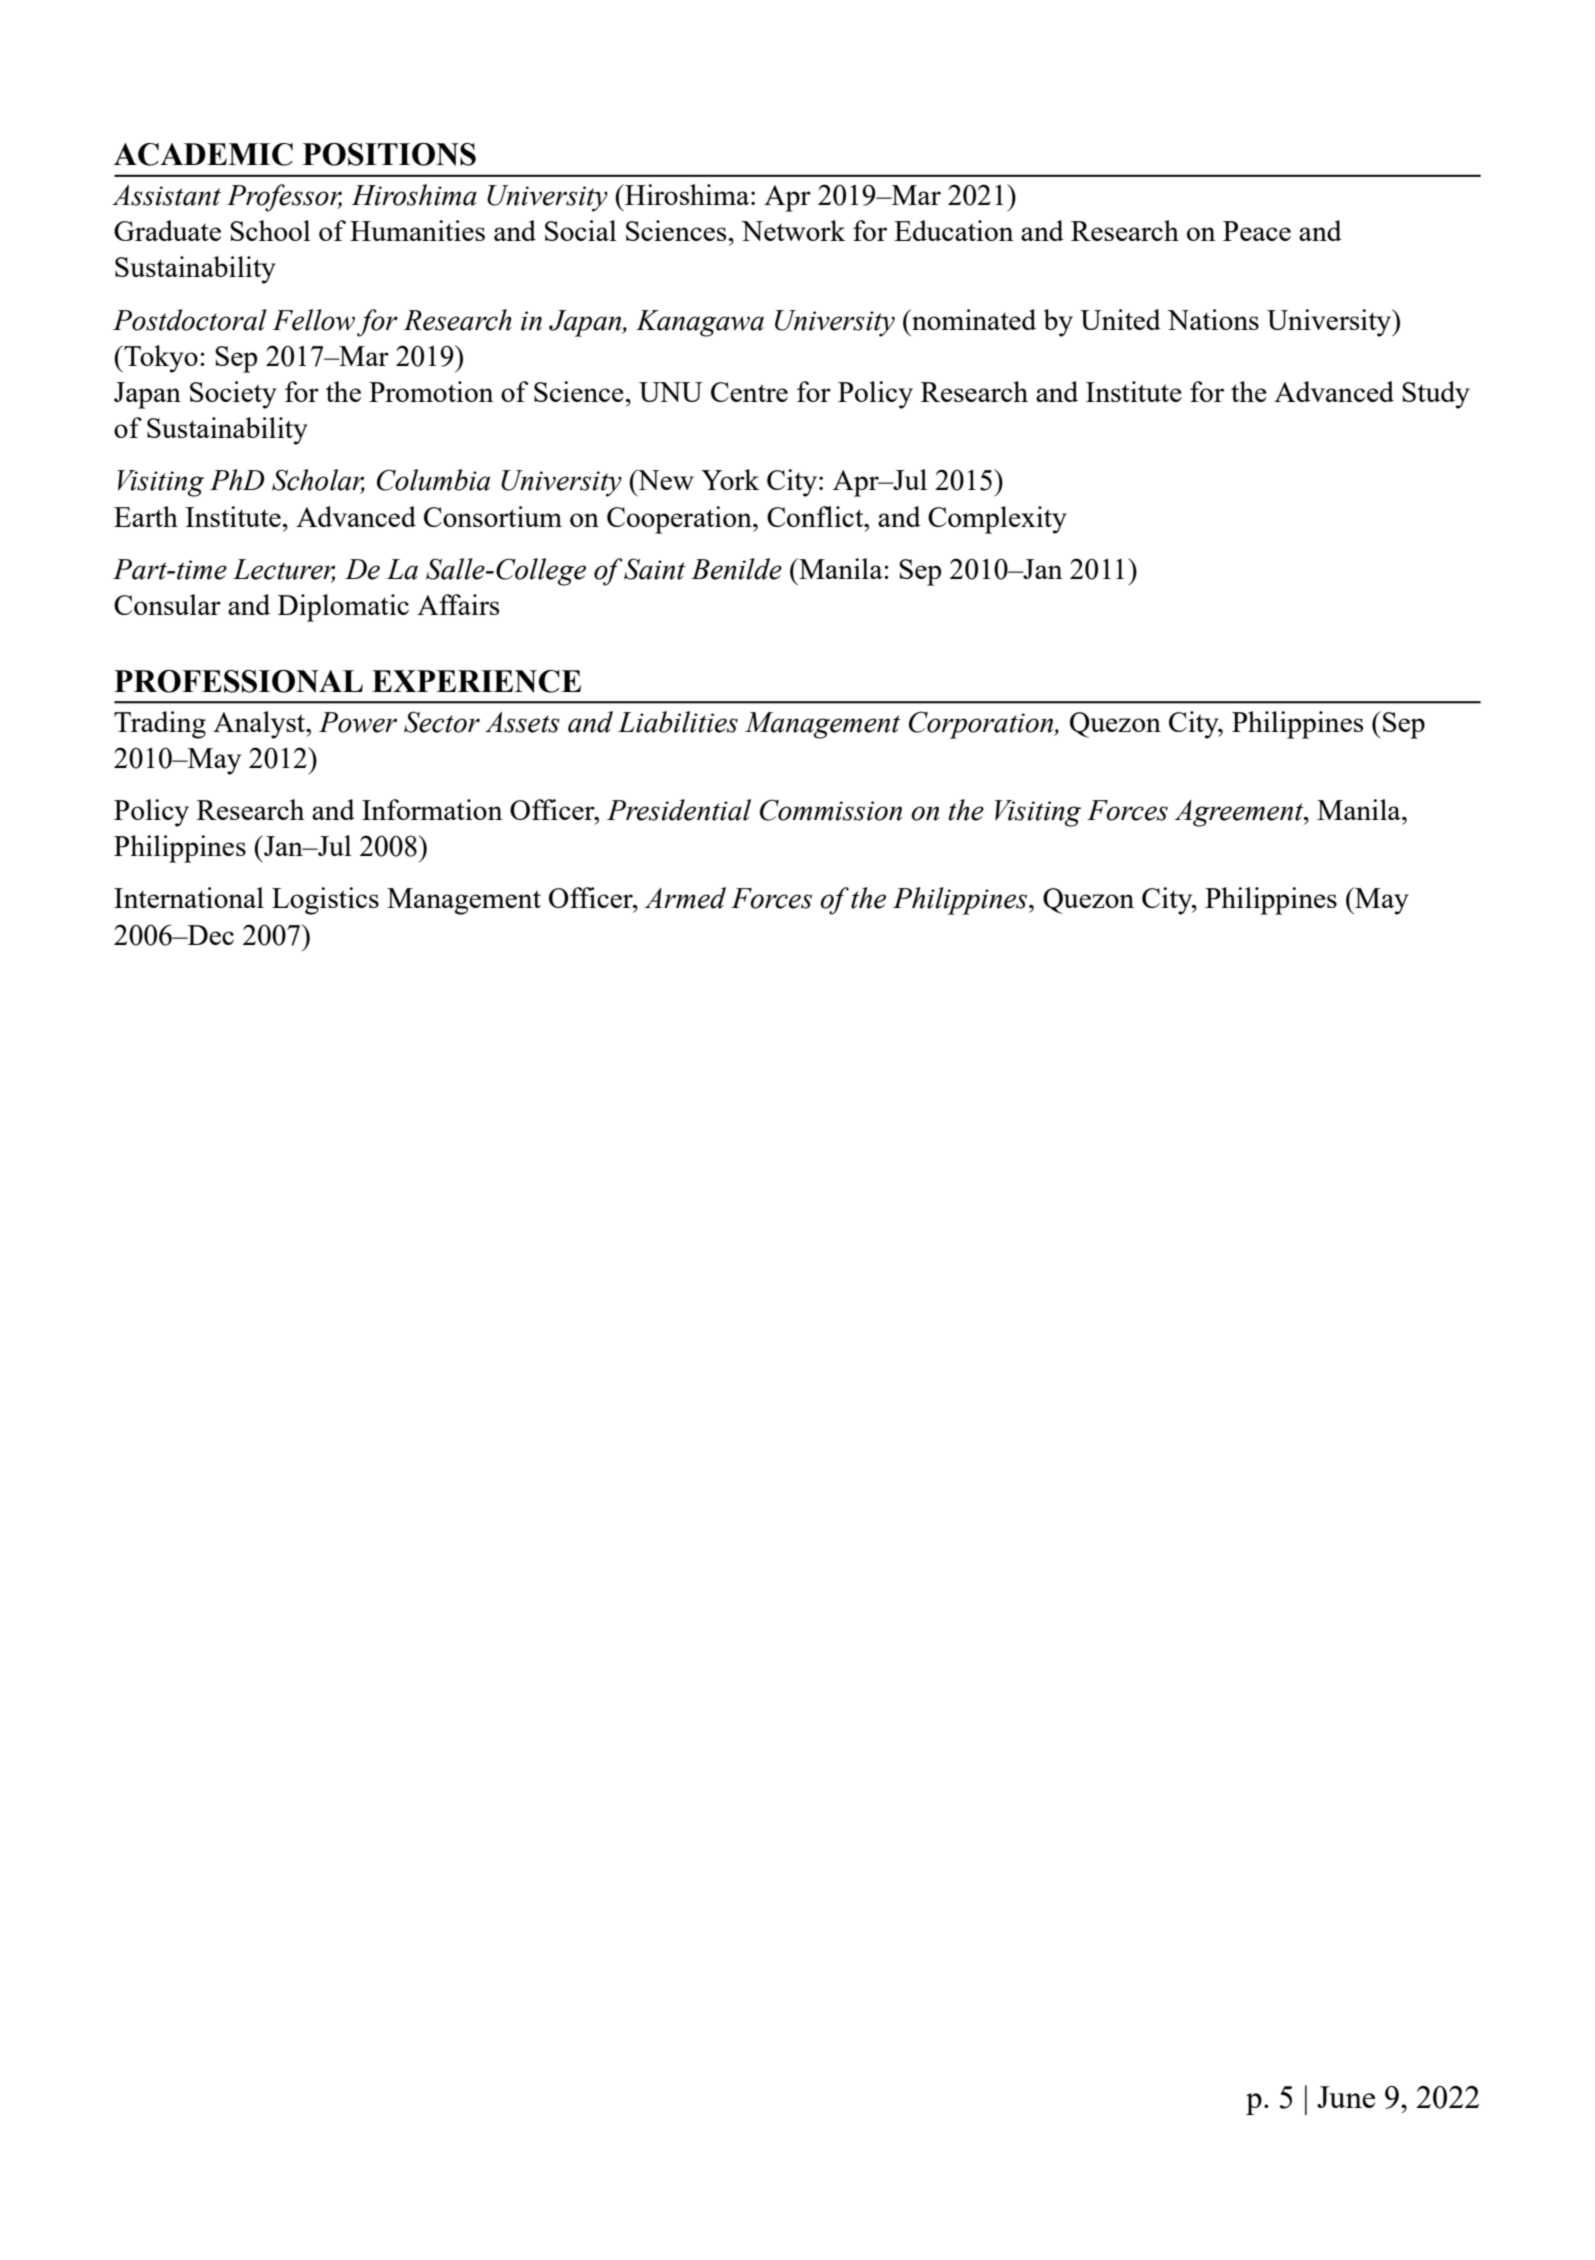 The image size is (1595, 2260). What do you see at coordinates (432, 809) in the image?
I see `Information` at bounding box center [432, 809].
